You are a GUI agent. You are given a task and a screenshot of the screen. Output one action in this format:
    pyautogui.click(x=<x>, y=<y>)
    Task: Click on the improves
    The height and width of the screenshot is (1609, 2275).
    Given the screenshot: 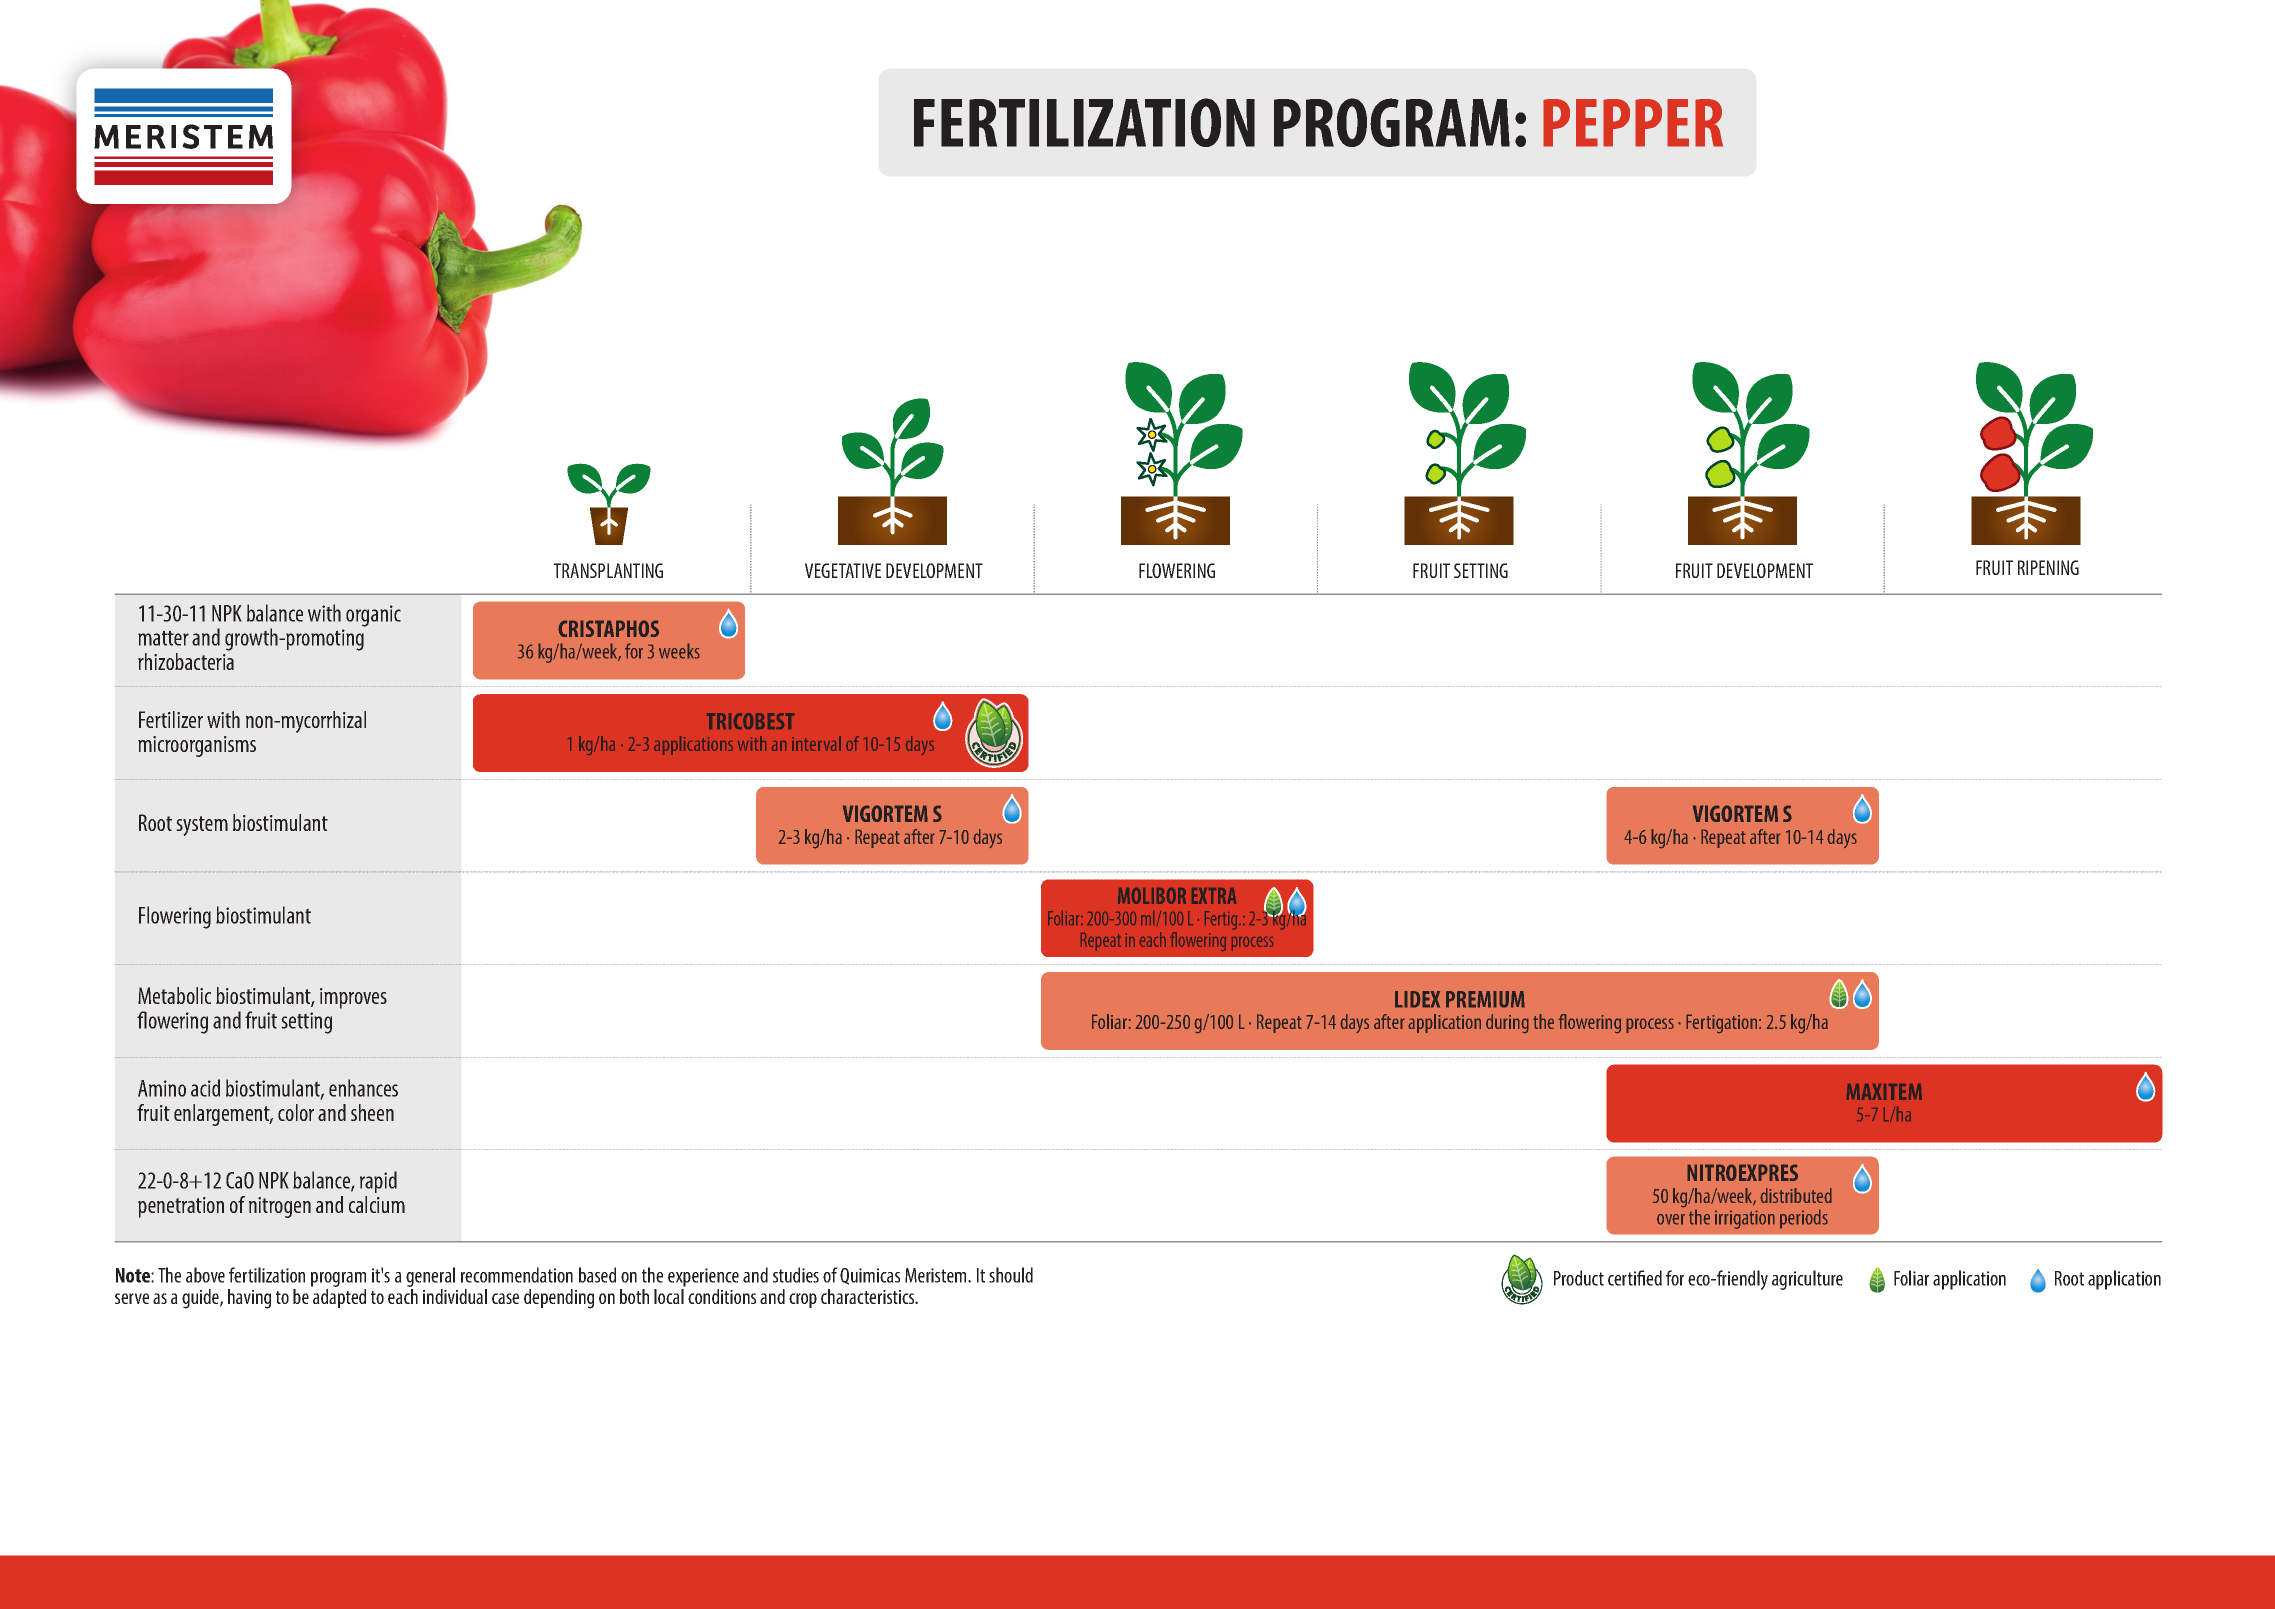 What is the action you would take?
    pyautogui.click(x=353, y=998)
